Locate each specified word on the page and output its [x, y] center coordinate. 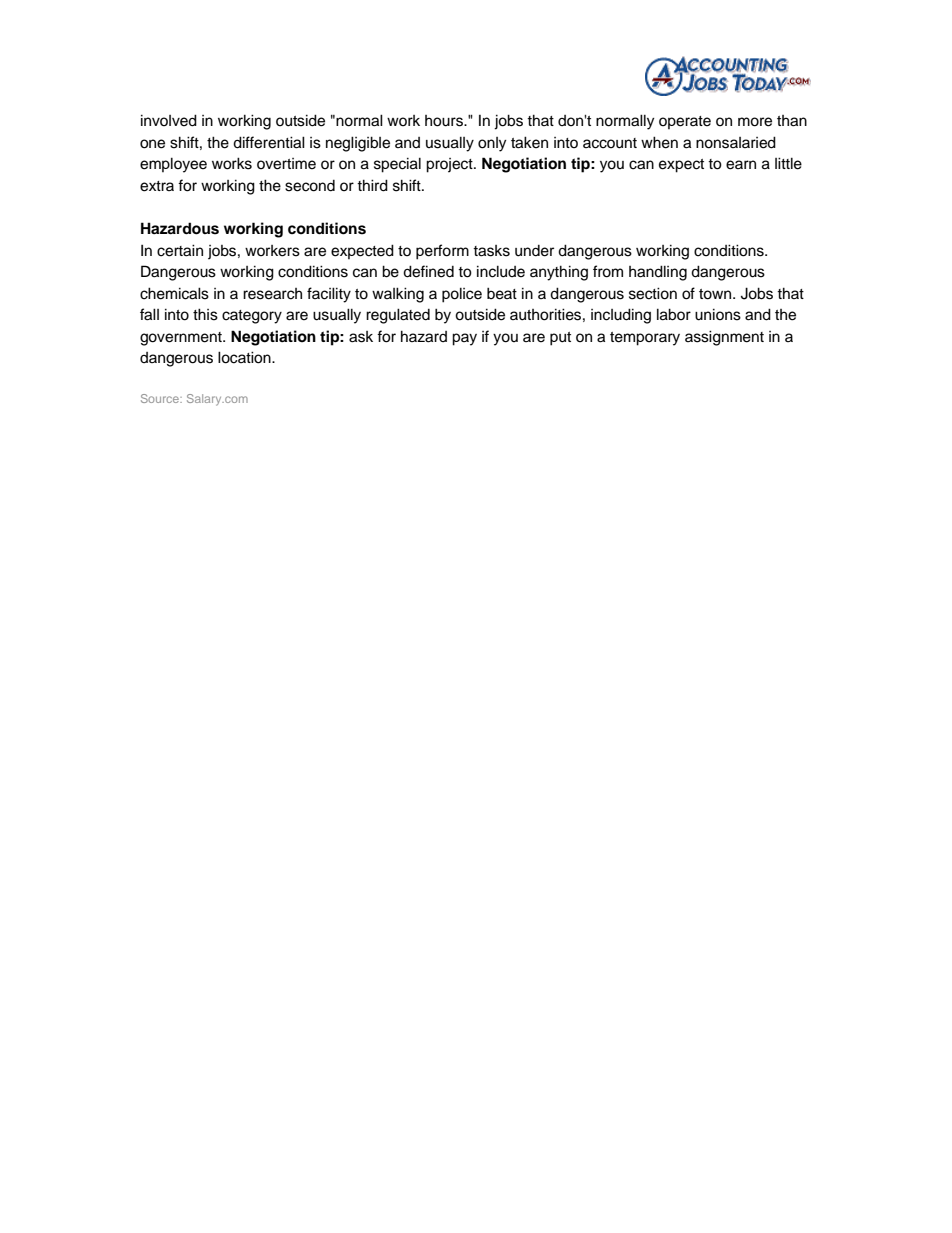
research [272, 294]
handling [658, 273]
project [450, 165]
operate [685, 122]
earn [741, 165]
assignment [724, 338]
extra [157, 186]
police [462, 295]
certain [180, 250]
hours [445, 121]
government [182, 339]
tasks [491, 251]
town [716, 294]
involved [169, 120]
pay [464, 339]
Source [161, 398]
